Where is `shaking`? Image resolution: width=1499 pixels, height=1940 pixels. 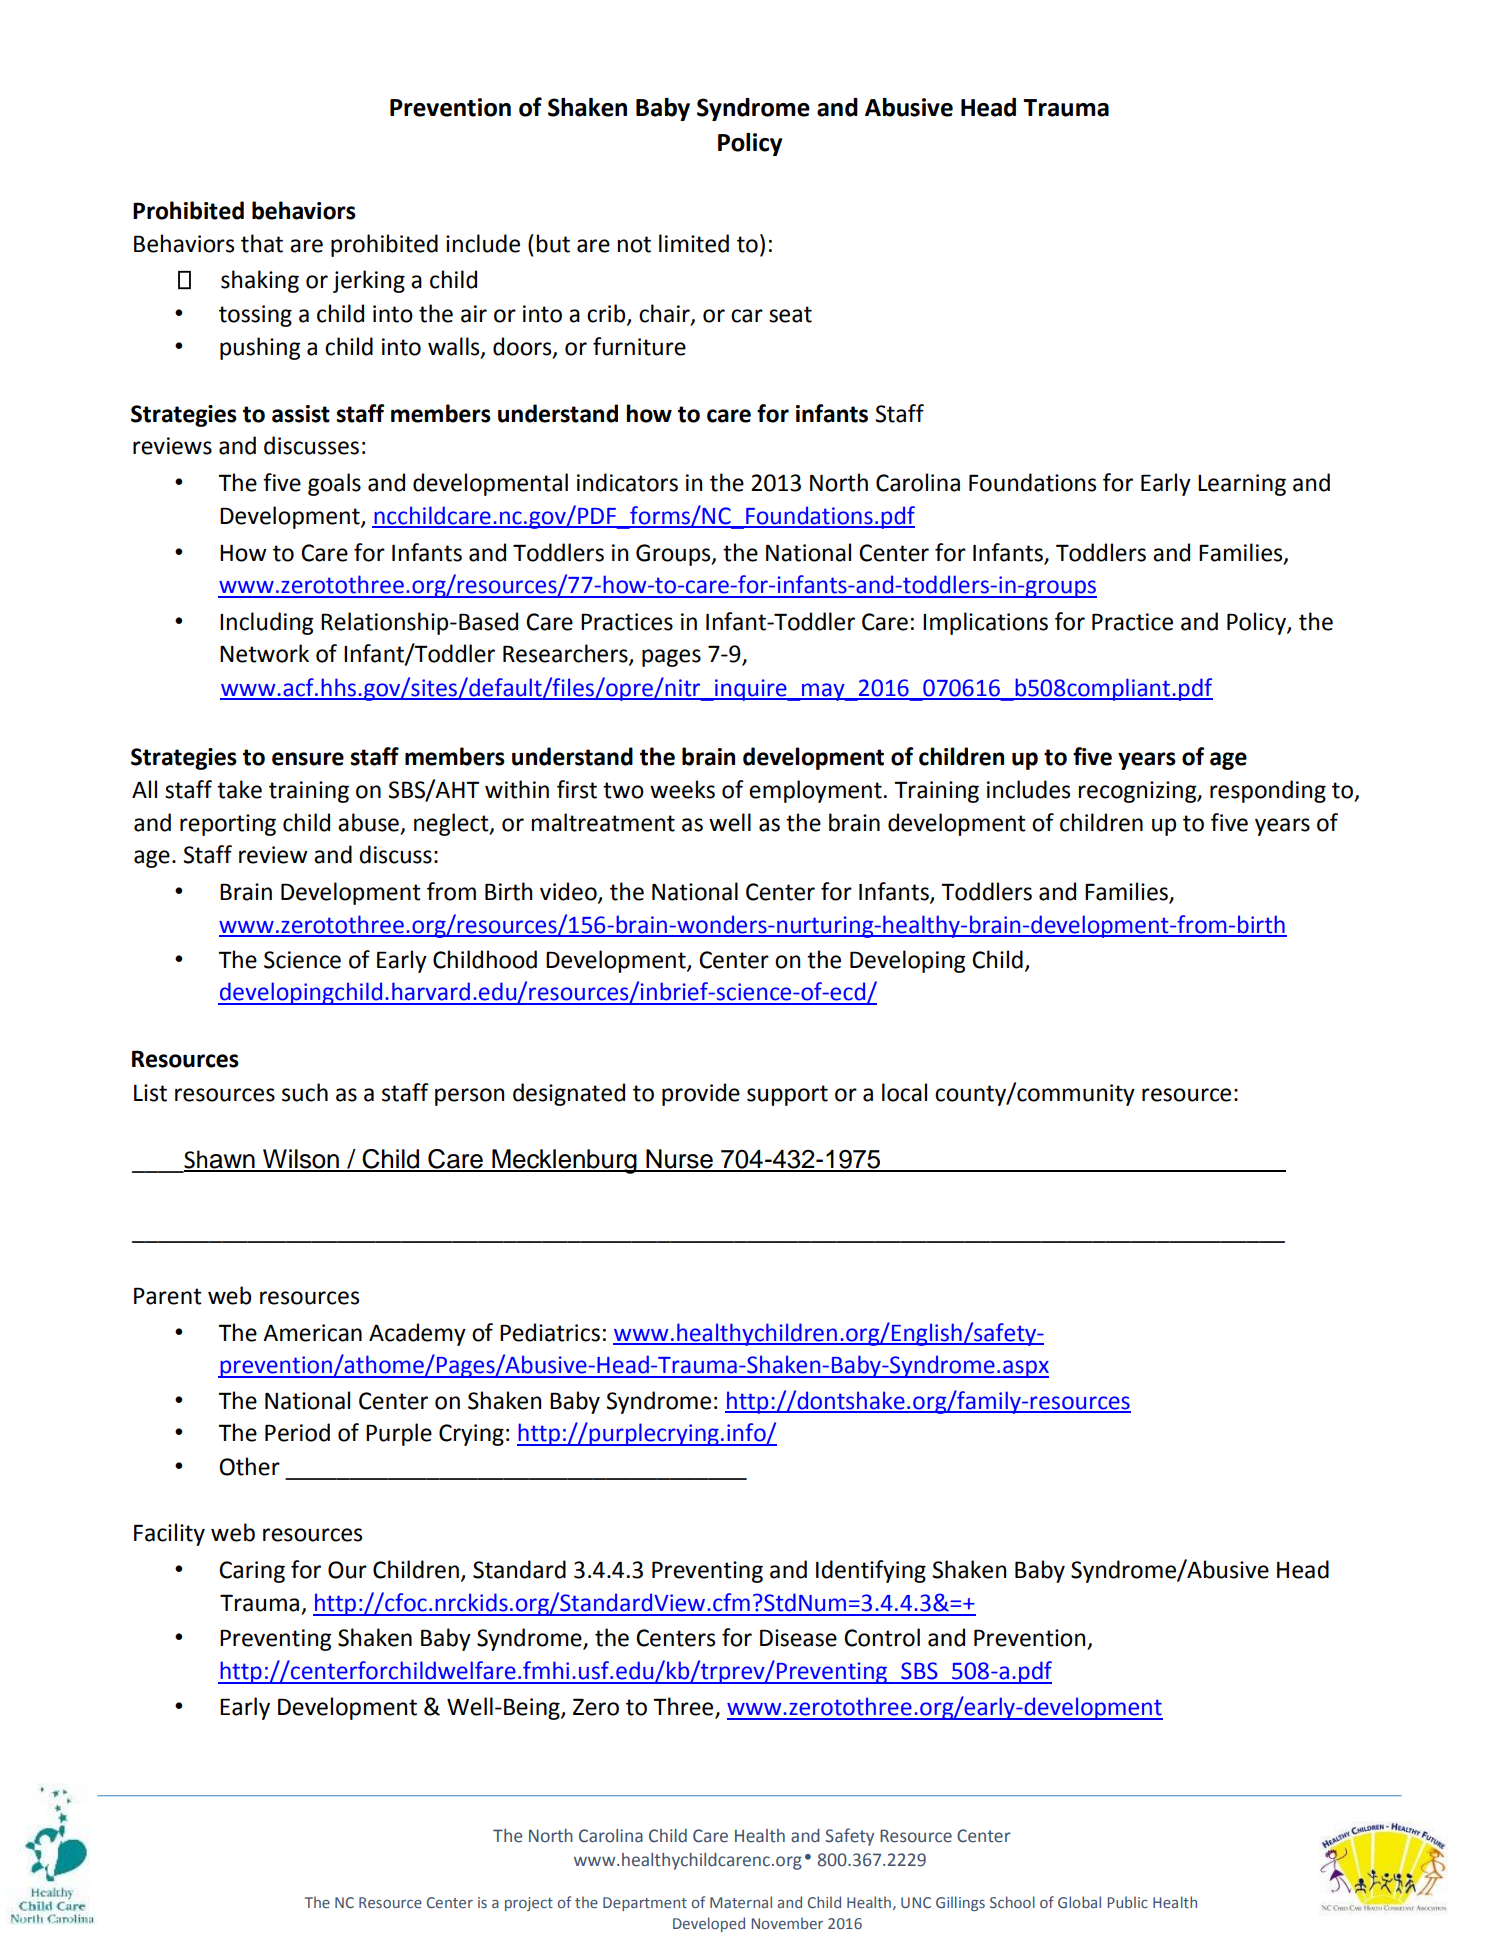
shaking is located at coordinates (260, 281).
